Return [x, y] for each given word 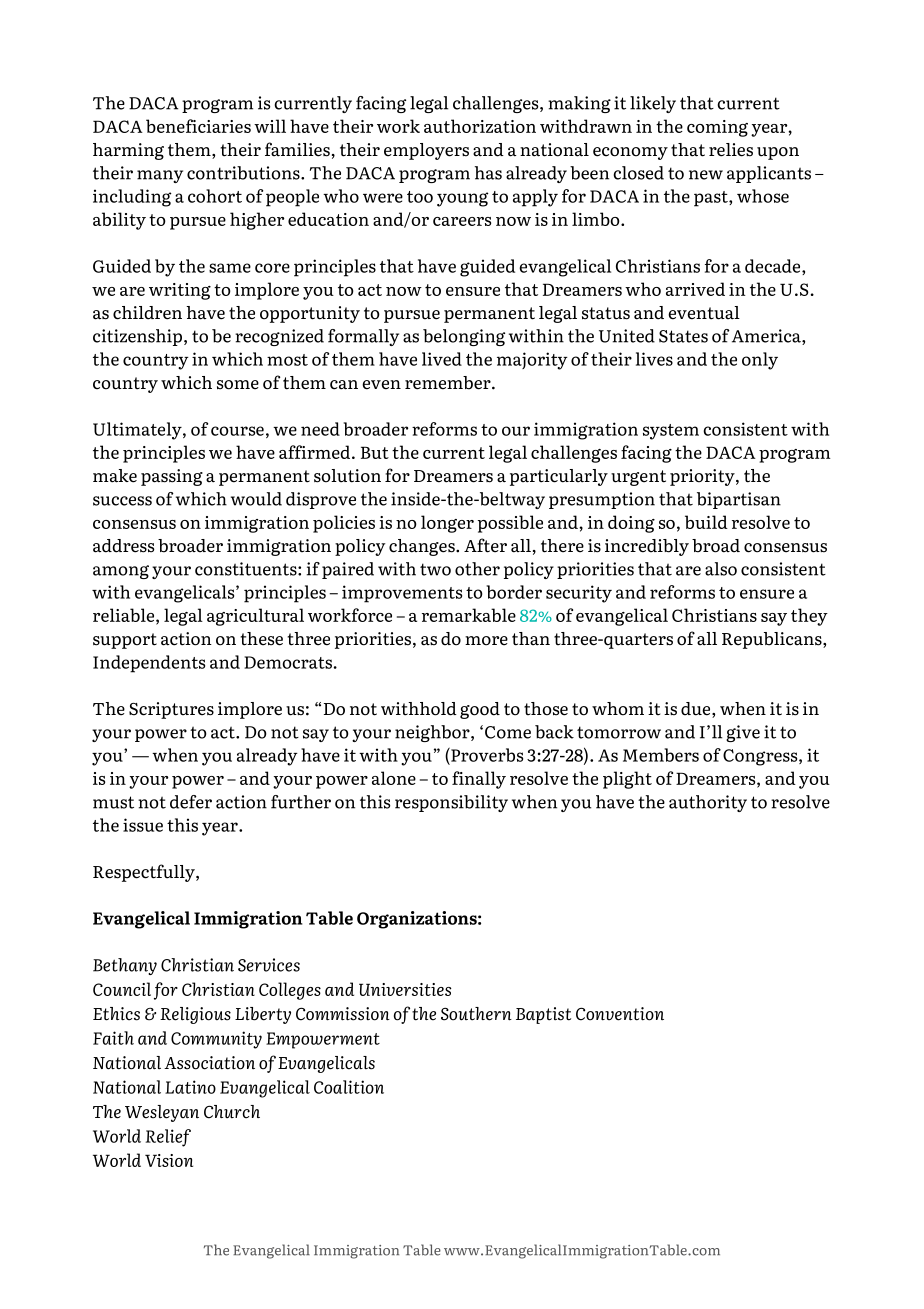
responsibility [451, 803]
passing [172, 477]
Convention [620, 1014]
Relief [168, 1138]
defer [191, 802]
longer [447, 524]
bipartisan [739, 500]
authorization [480, 126]
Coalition [349, 1087]
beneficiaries [198, 126]
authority [708, 803]
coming [717, 128]
